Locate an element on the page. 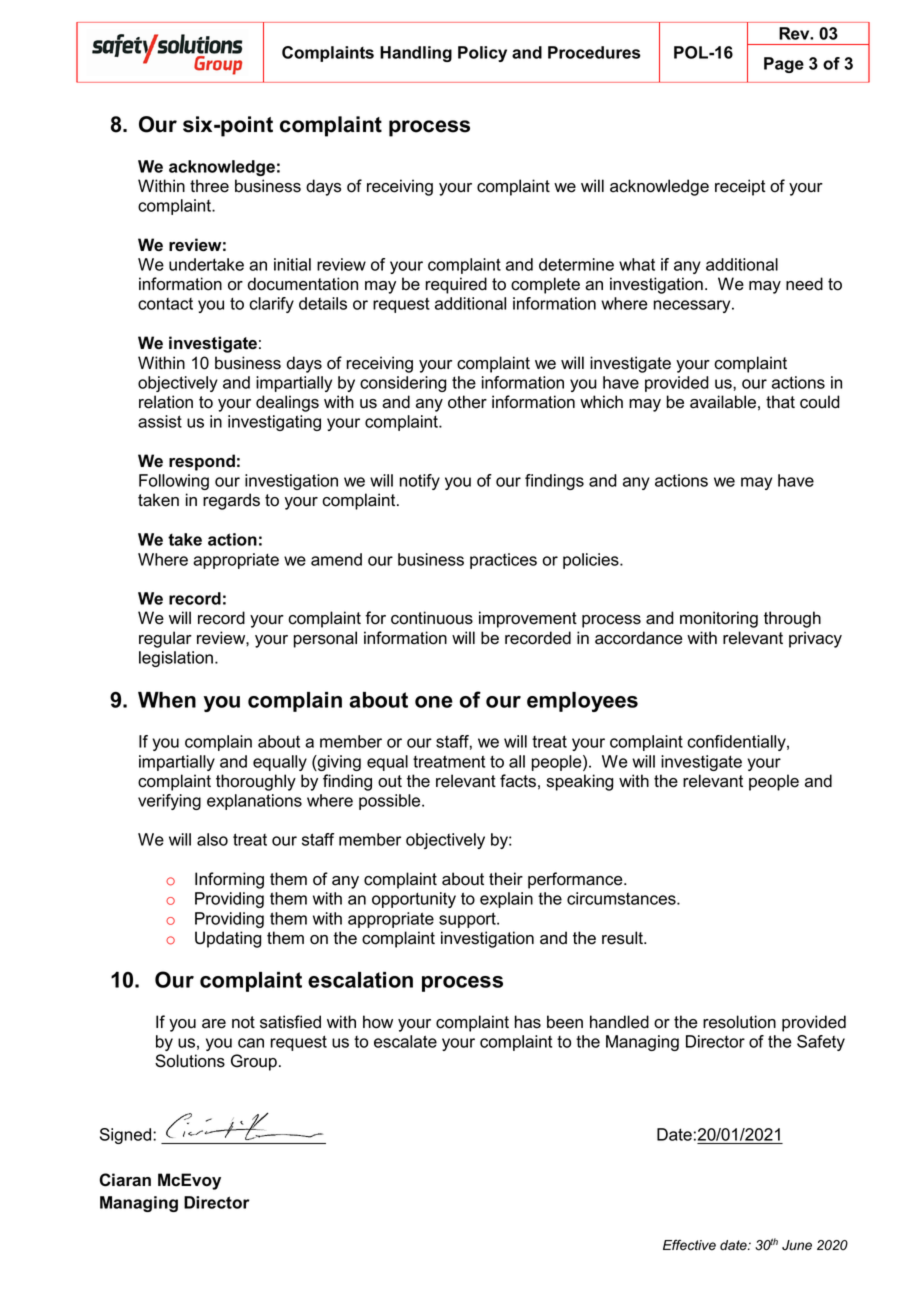 The width and height of the document is (924, 1308). respond is located at coordinates (202, 462).
